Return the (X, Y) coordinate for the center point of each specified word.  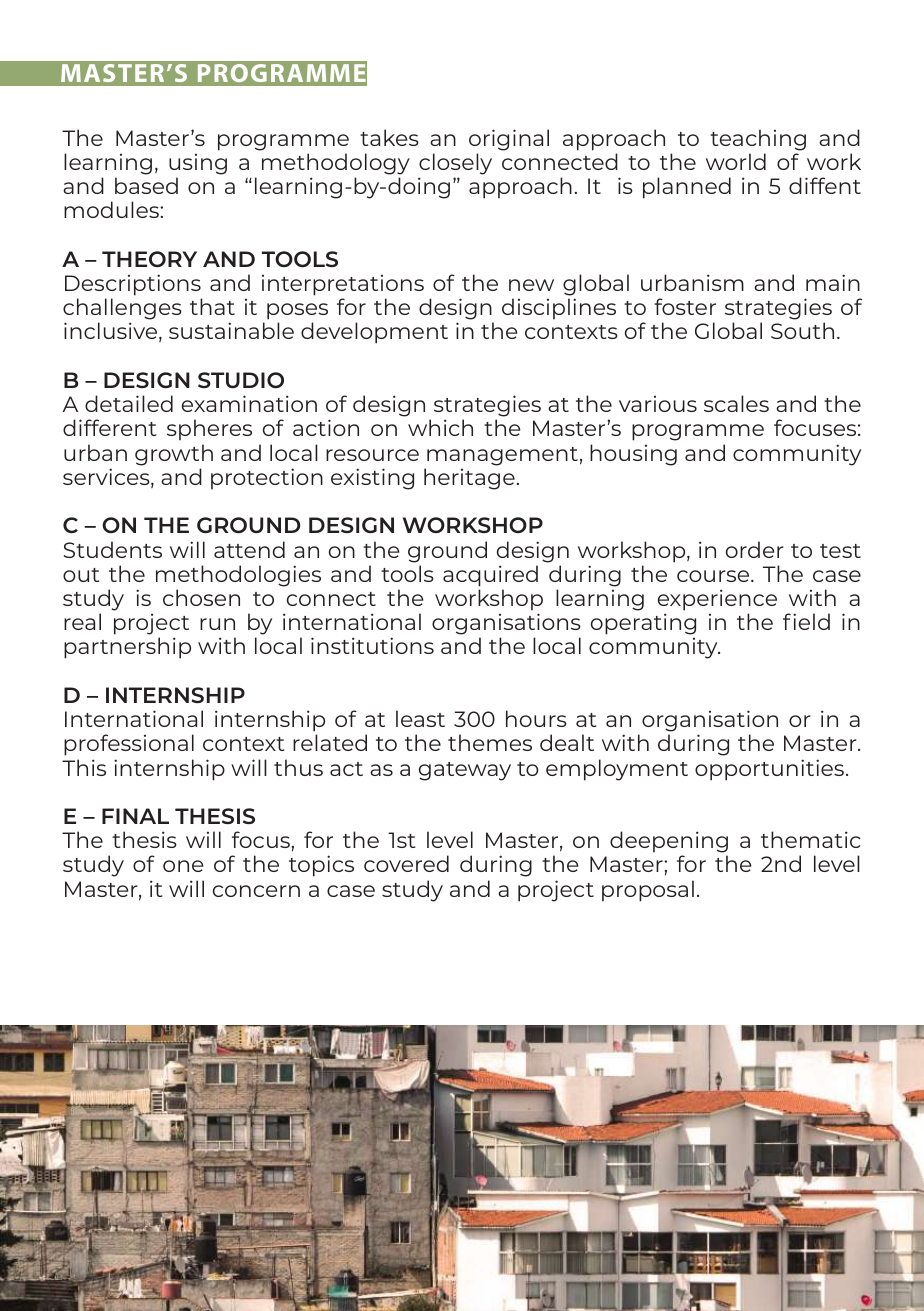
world (736, 161)
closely (455, 164)
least (420, 718)
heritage (469, 479)
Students (113, 549)
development (374, 333)
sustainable (231, 330)
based (146, 185)
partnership (127, 648)
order (755, 549)
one (183, 866)
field (806, 621)
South (802, 330)
